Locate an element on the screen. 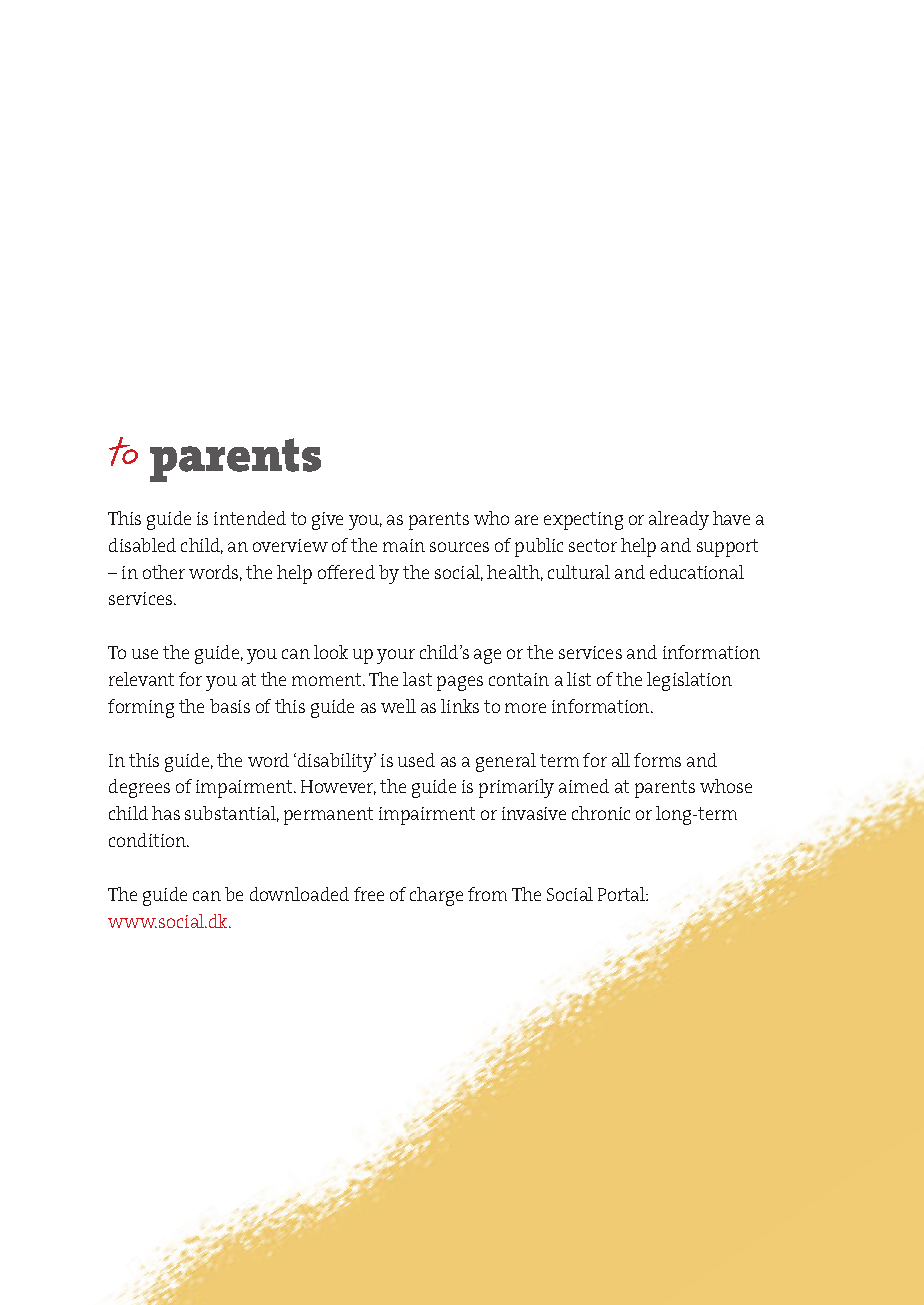  degrees is located at coordinates (139, 788).
